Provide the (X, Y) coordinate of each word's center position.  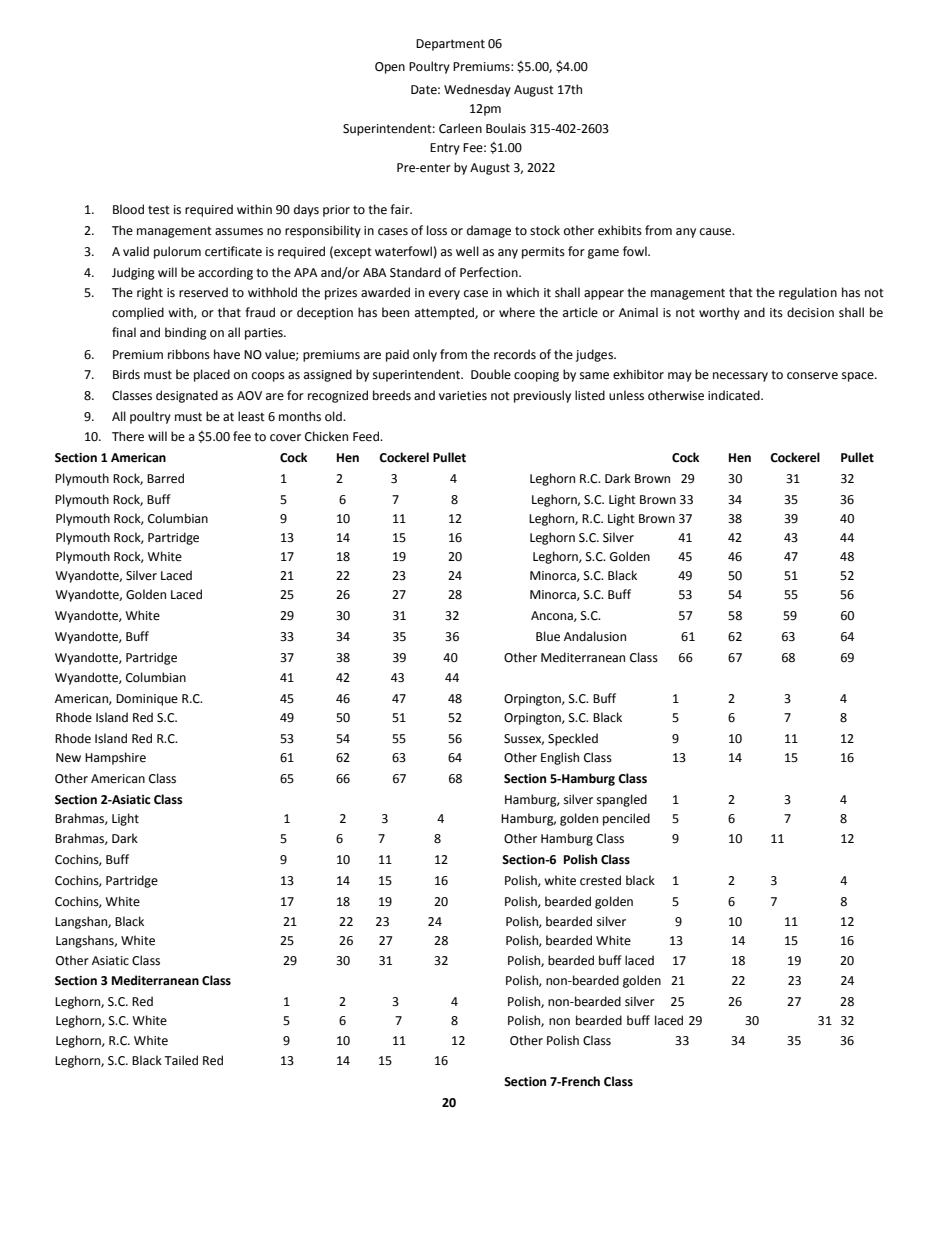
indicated (735, 395)
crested (600, 880)
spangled (622, 800)
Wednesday (477, 90)
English (560, 758)
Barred (165, 478)
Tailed (181, 1060)
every (444, 295)
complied (138, 313)
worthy (719, 313)
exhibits (620, 230)
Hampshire (115, 758)
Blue (548, 636)
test (159, 210)
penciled (626, 819)
